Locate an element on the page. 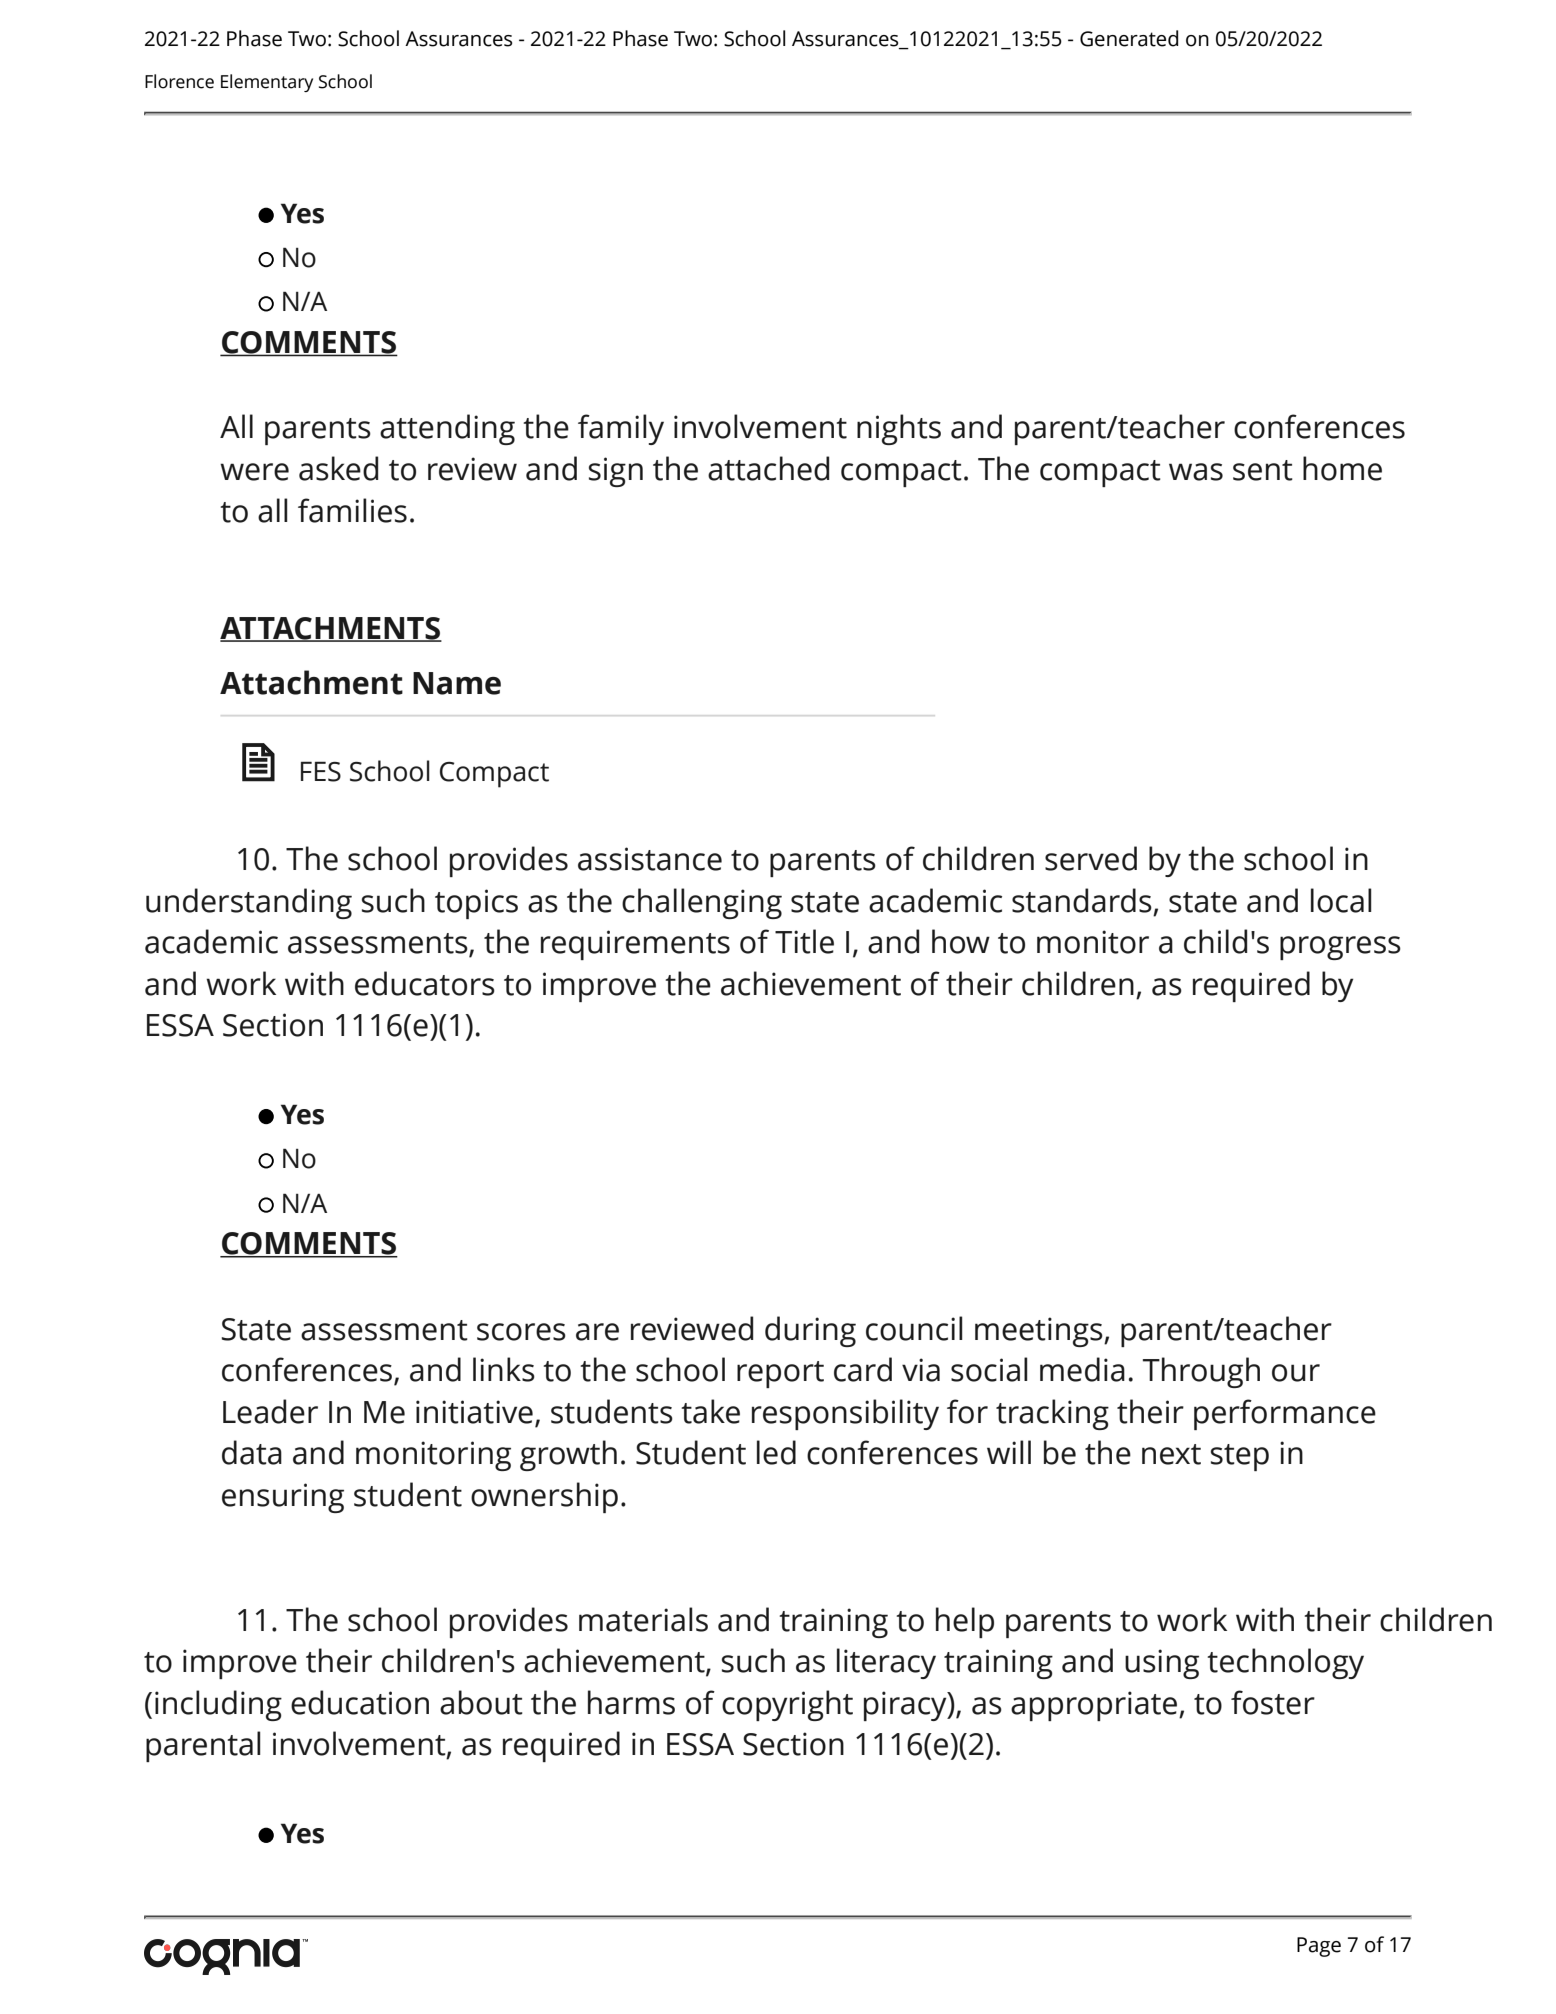 Image resolution: width=1556 pixels, height=2014 pixels. led is located at coordinates (776, 1452).
